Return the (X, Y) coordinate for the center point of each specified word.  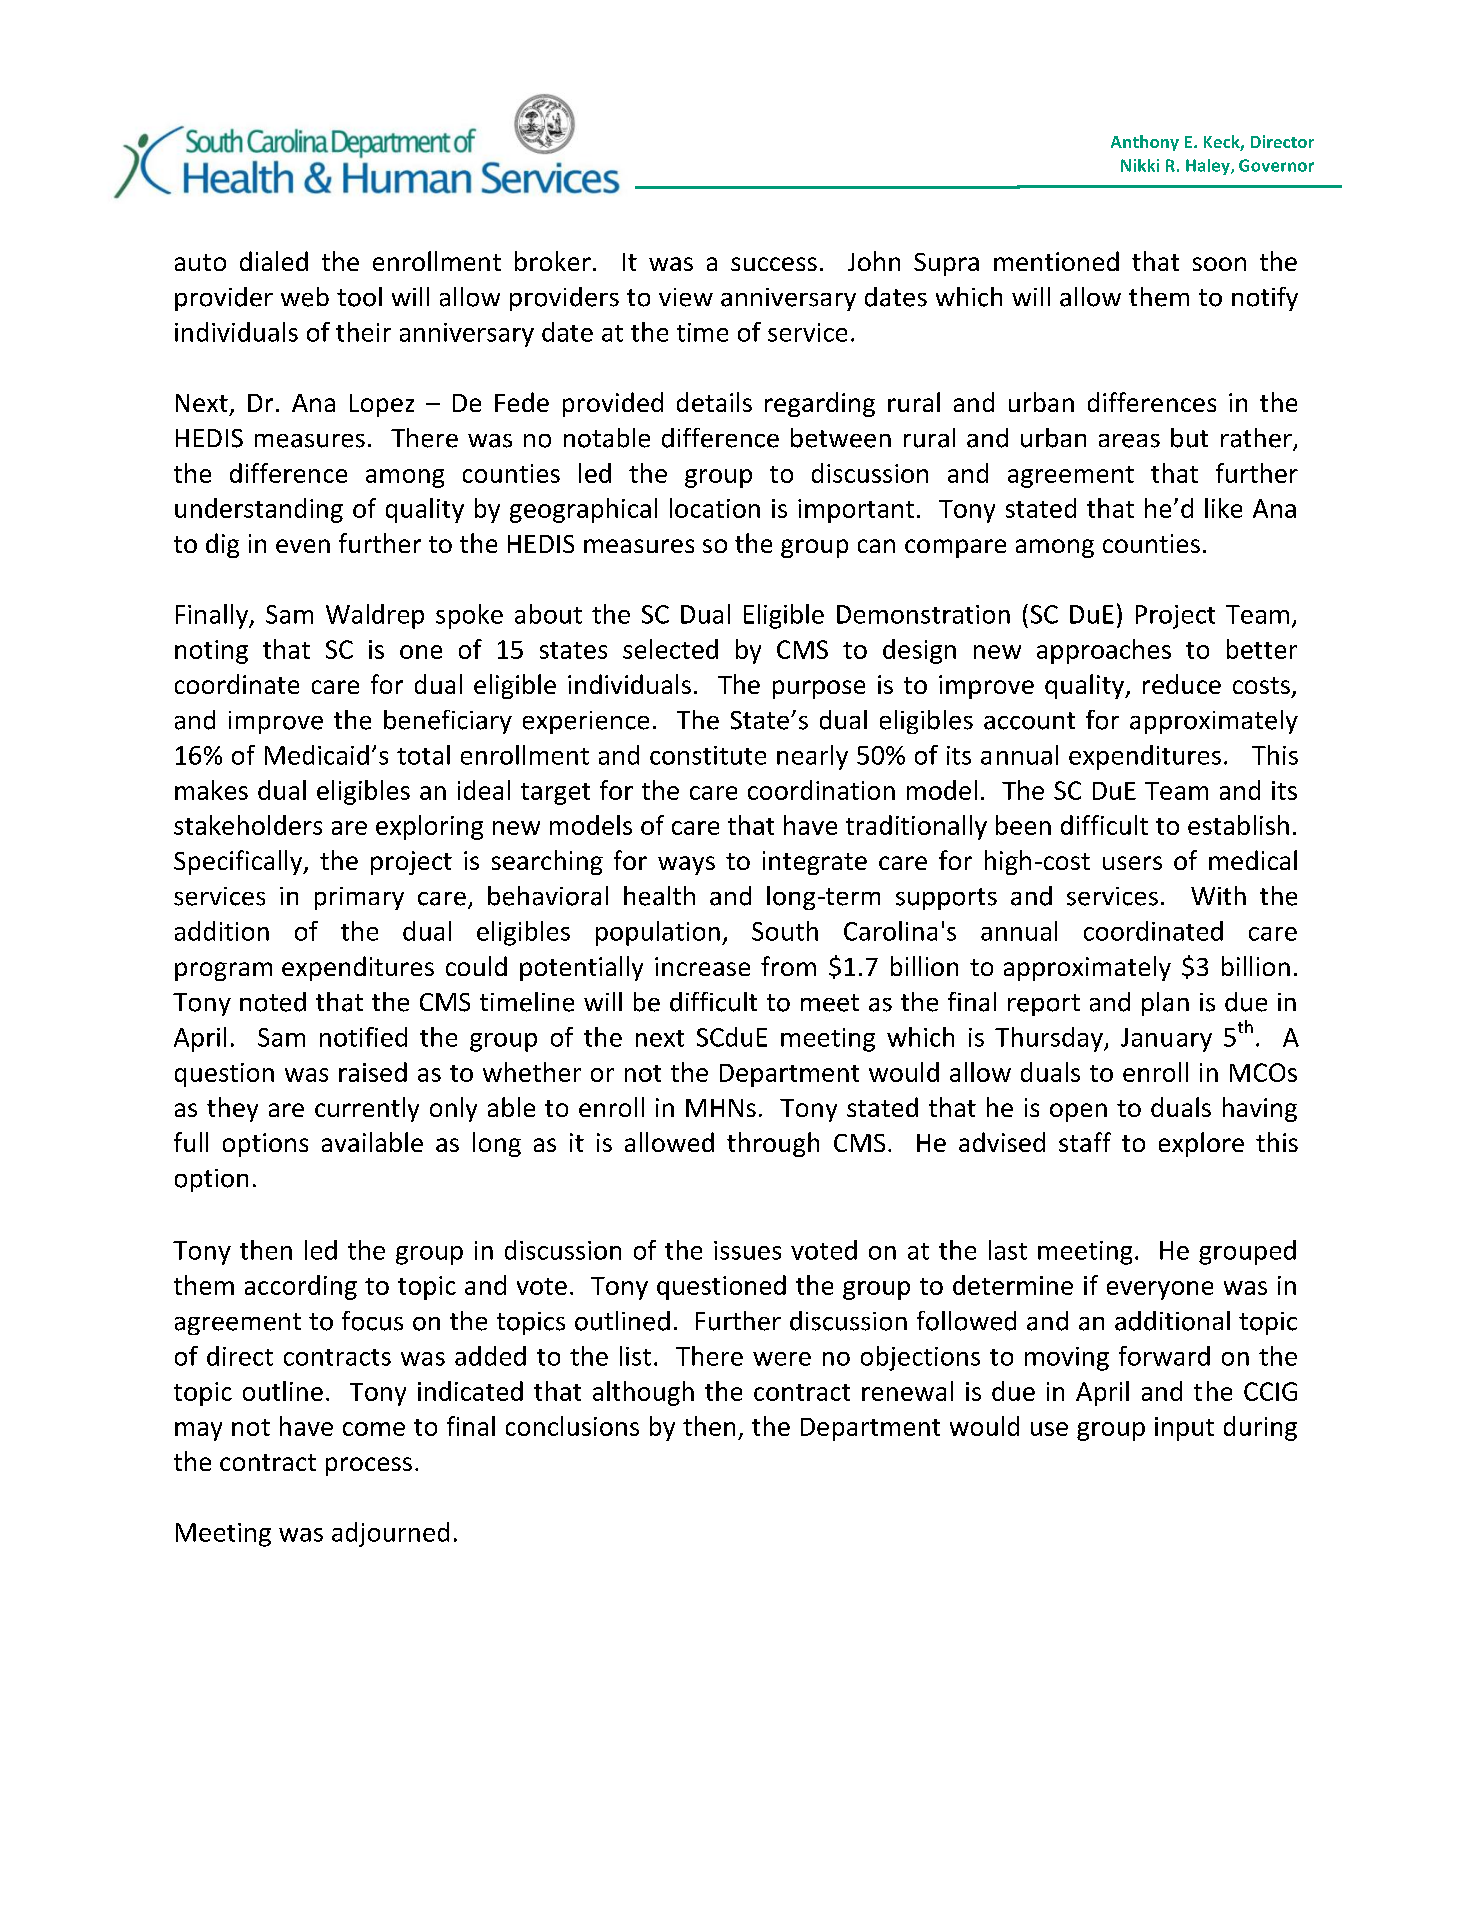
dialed (274, 261)
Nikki (1140, 165)
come (374, 1429)
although (643, 1393)
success (774, 264)
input (1184, 1429)
